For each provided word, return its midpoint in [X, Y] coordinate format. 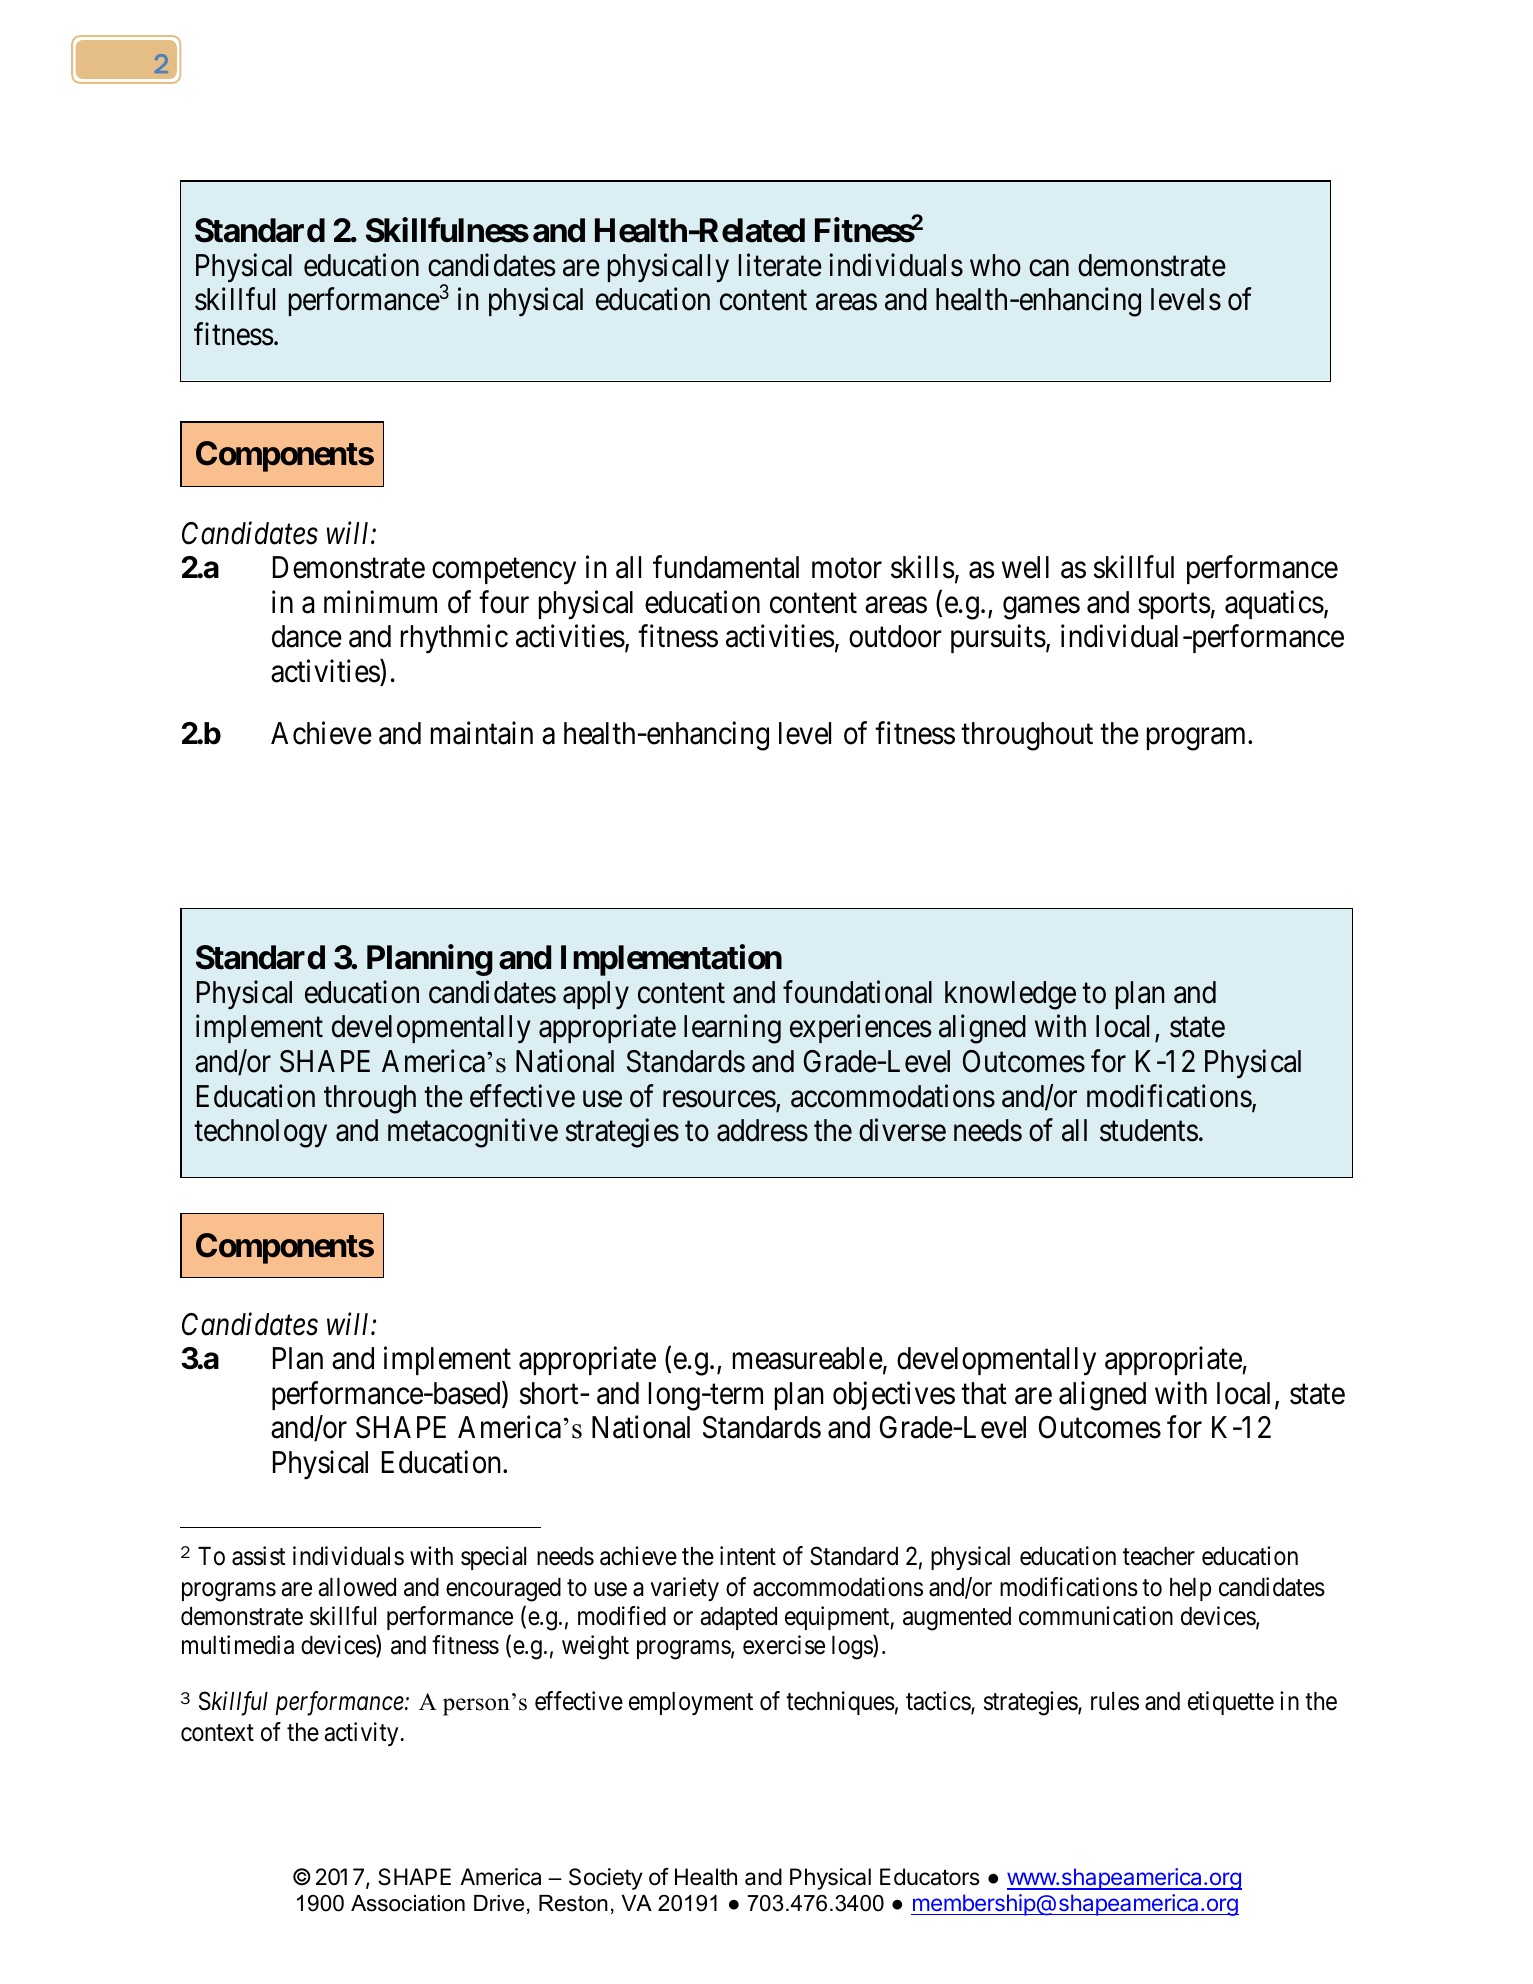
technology [260, 1133]
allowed [357, 1587]
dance [307, 636]
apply [596, 995]
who [995, 265]
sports [1174, 606]
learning [732, 1029]
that [984, 1393]
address [762, 1130]
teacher [1159, 1556]
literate [780, 265]
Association [408, 1903]
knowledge [1010, 995]
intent [748, 1556]
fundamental [726, 567]
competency [504, 572]
